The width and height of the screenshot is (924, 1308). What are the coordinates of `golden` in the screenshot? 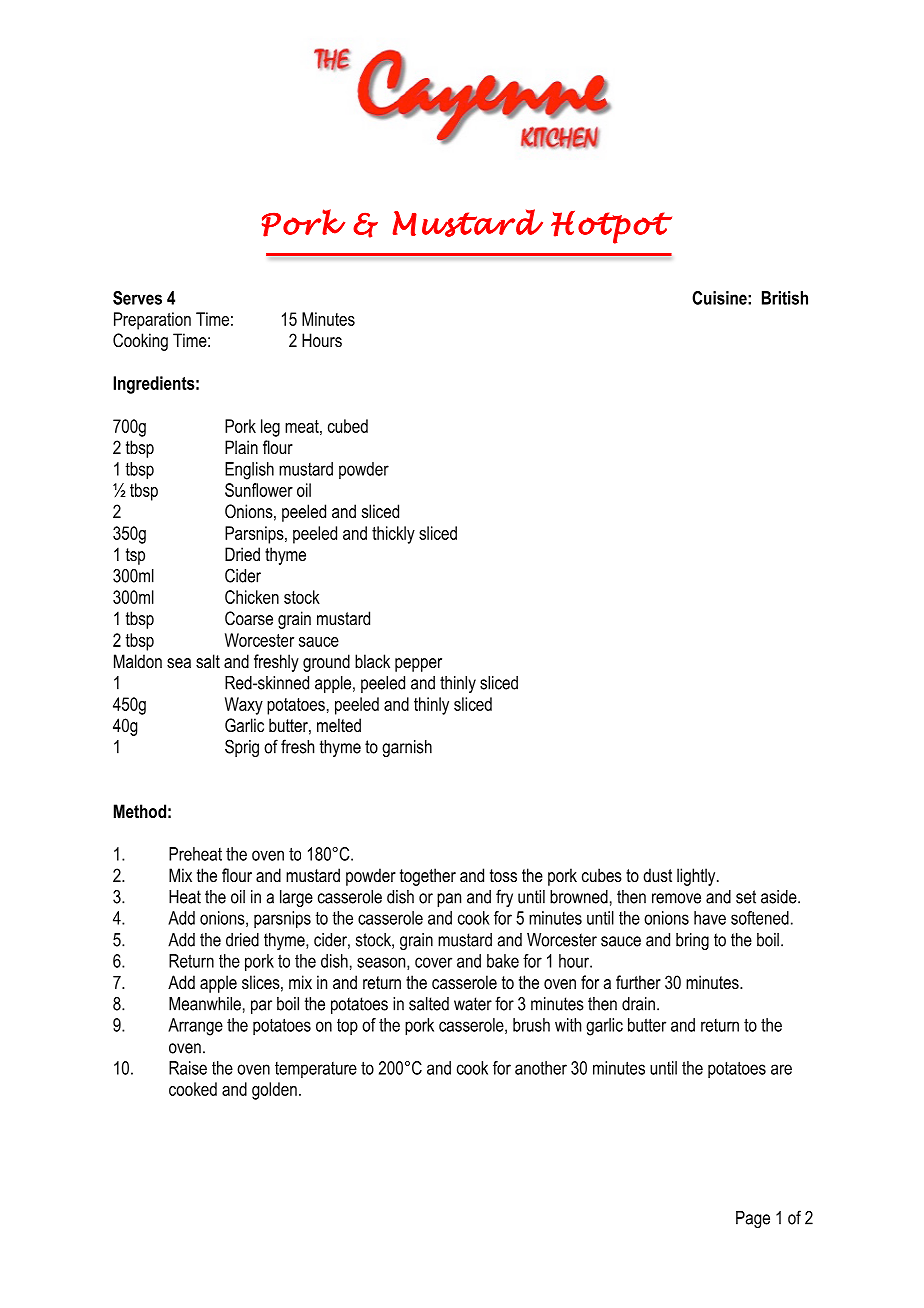 It's located at (274, 1091).
